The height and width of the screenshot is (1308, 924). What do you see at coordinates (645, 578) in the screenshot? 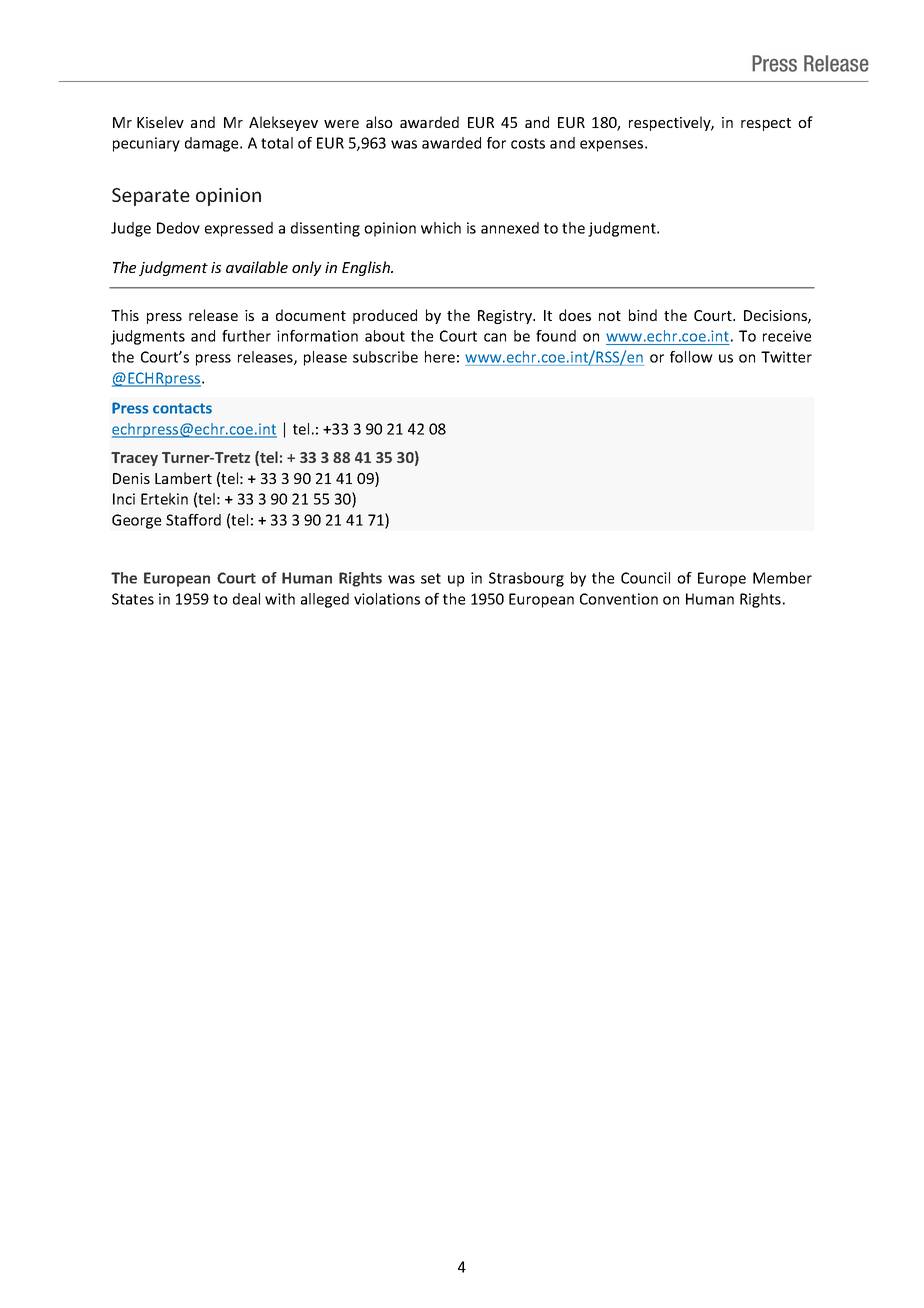
I see `Council` at bounding box center [645, 578].
